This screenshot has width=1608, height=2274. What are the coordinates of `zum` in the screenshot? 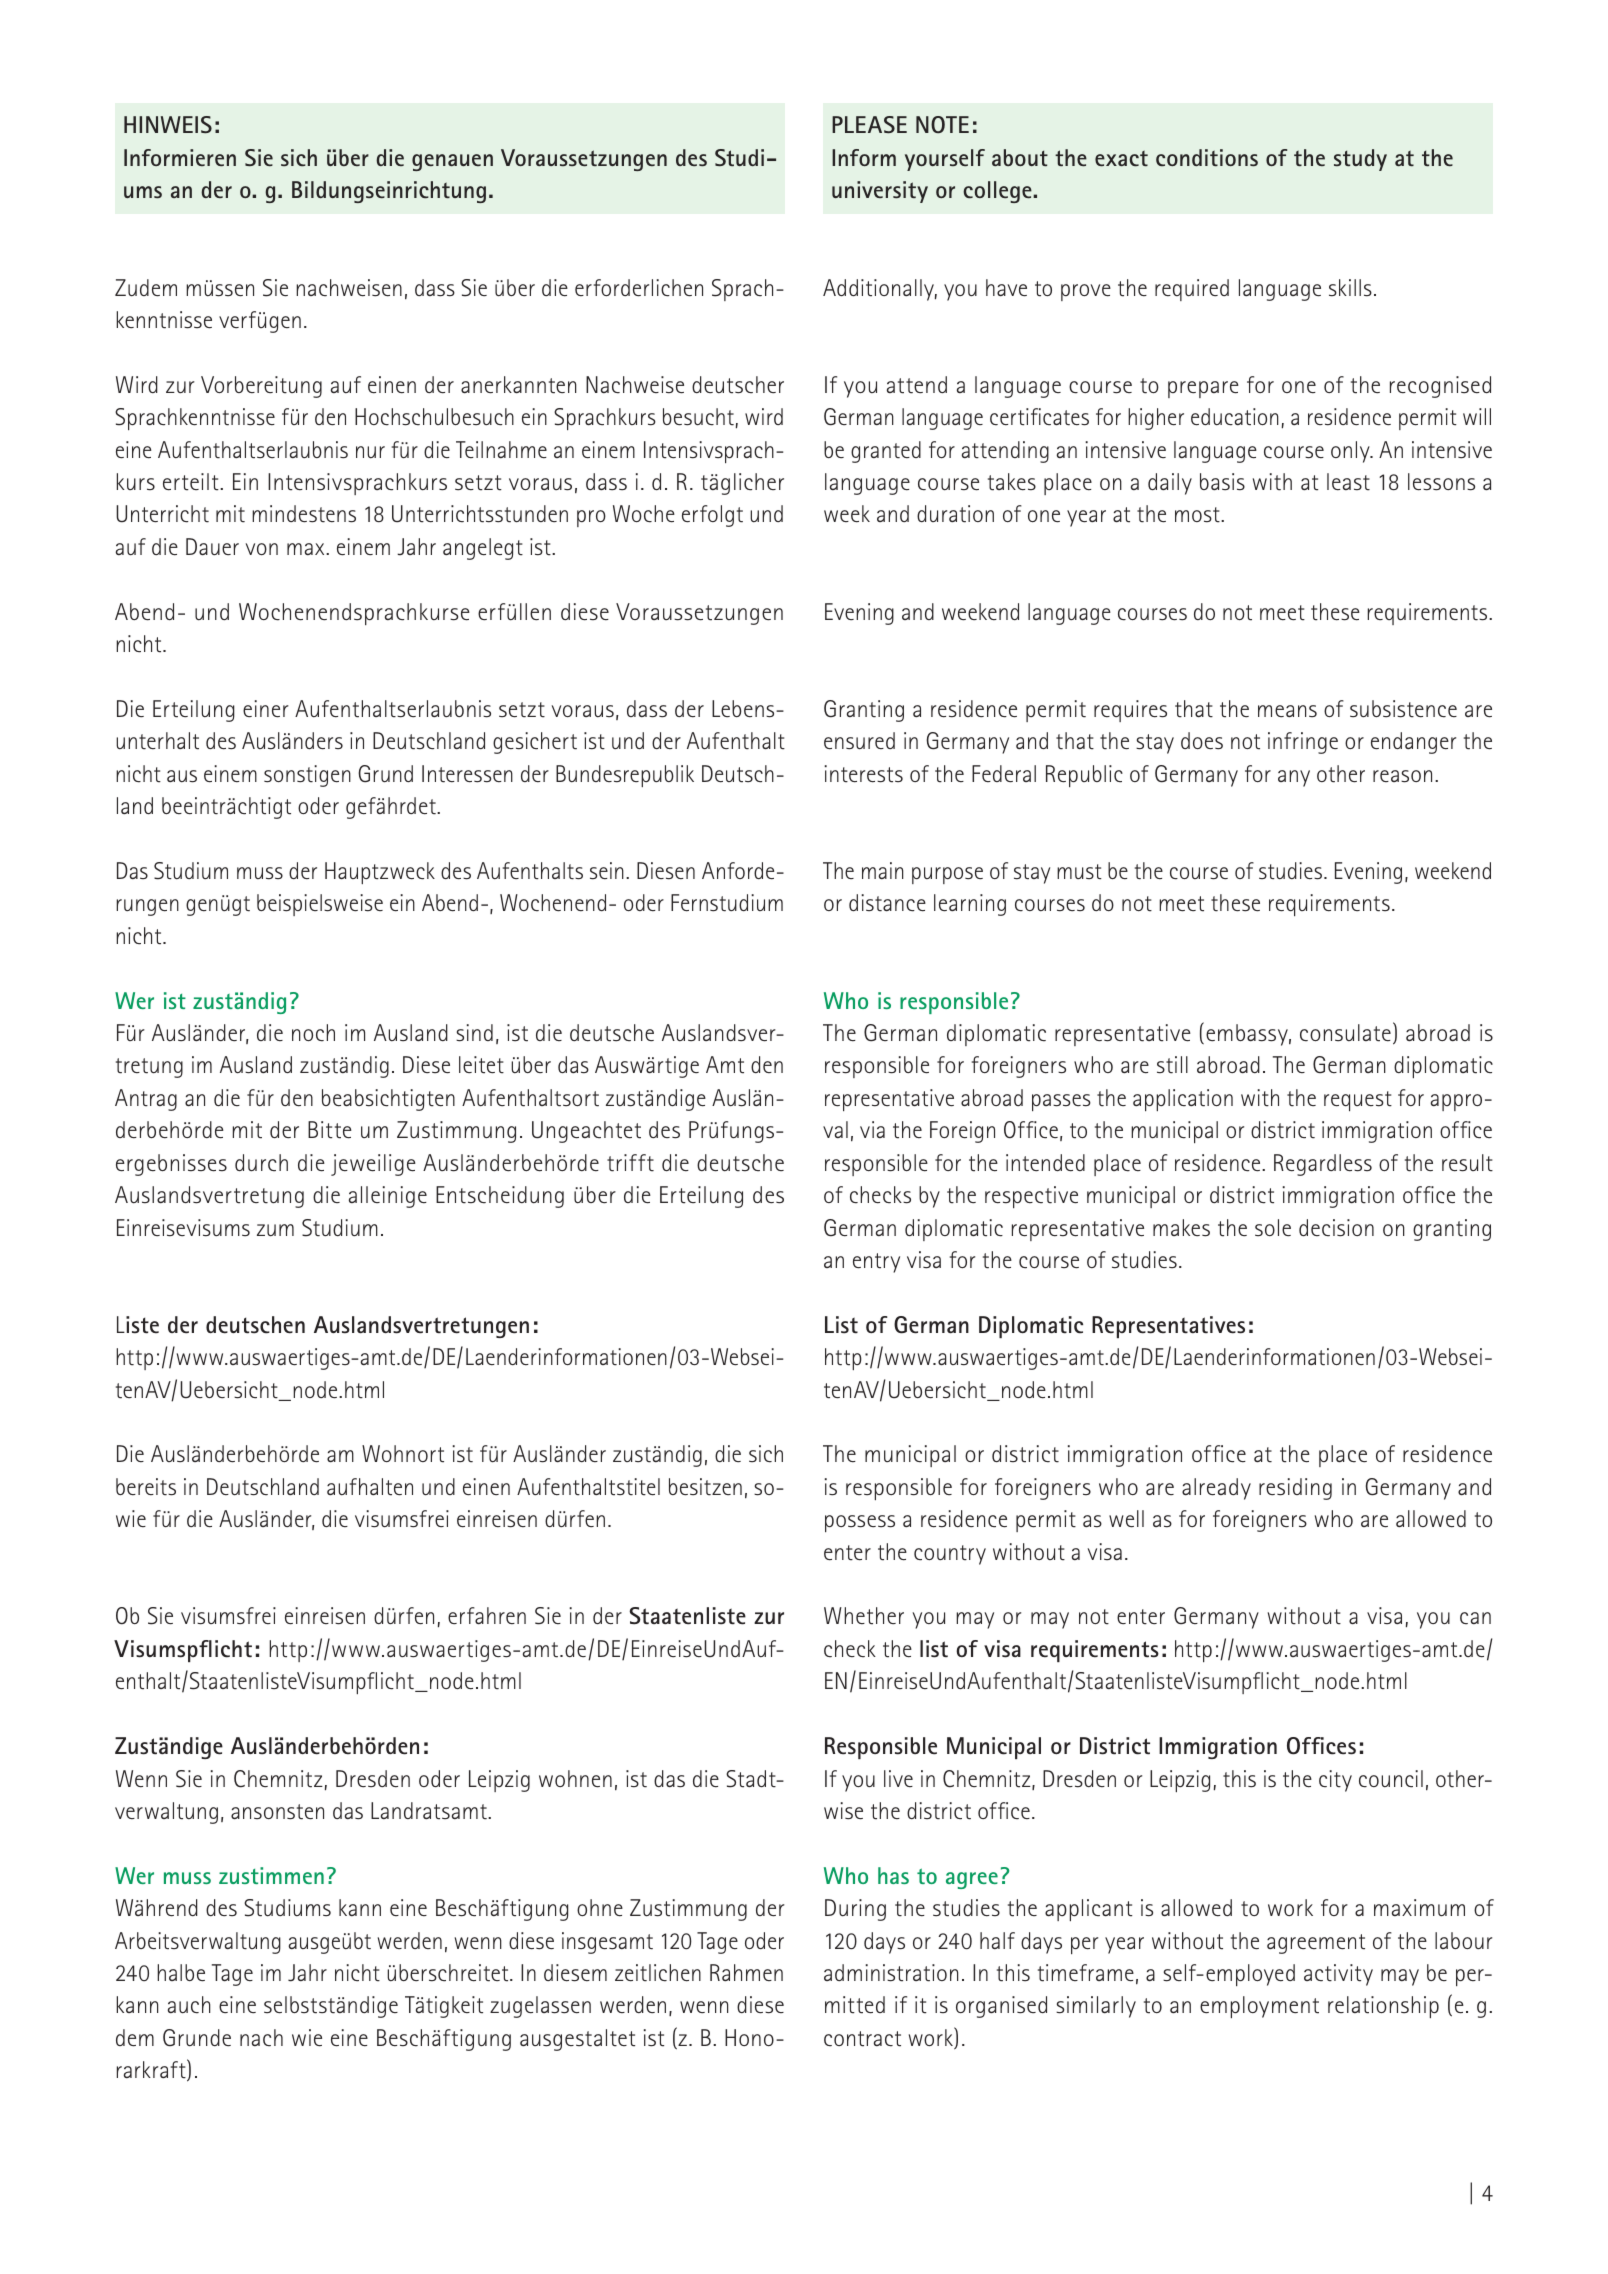 It's located at (275, 1230).
